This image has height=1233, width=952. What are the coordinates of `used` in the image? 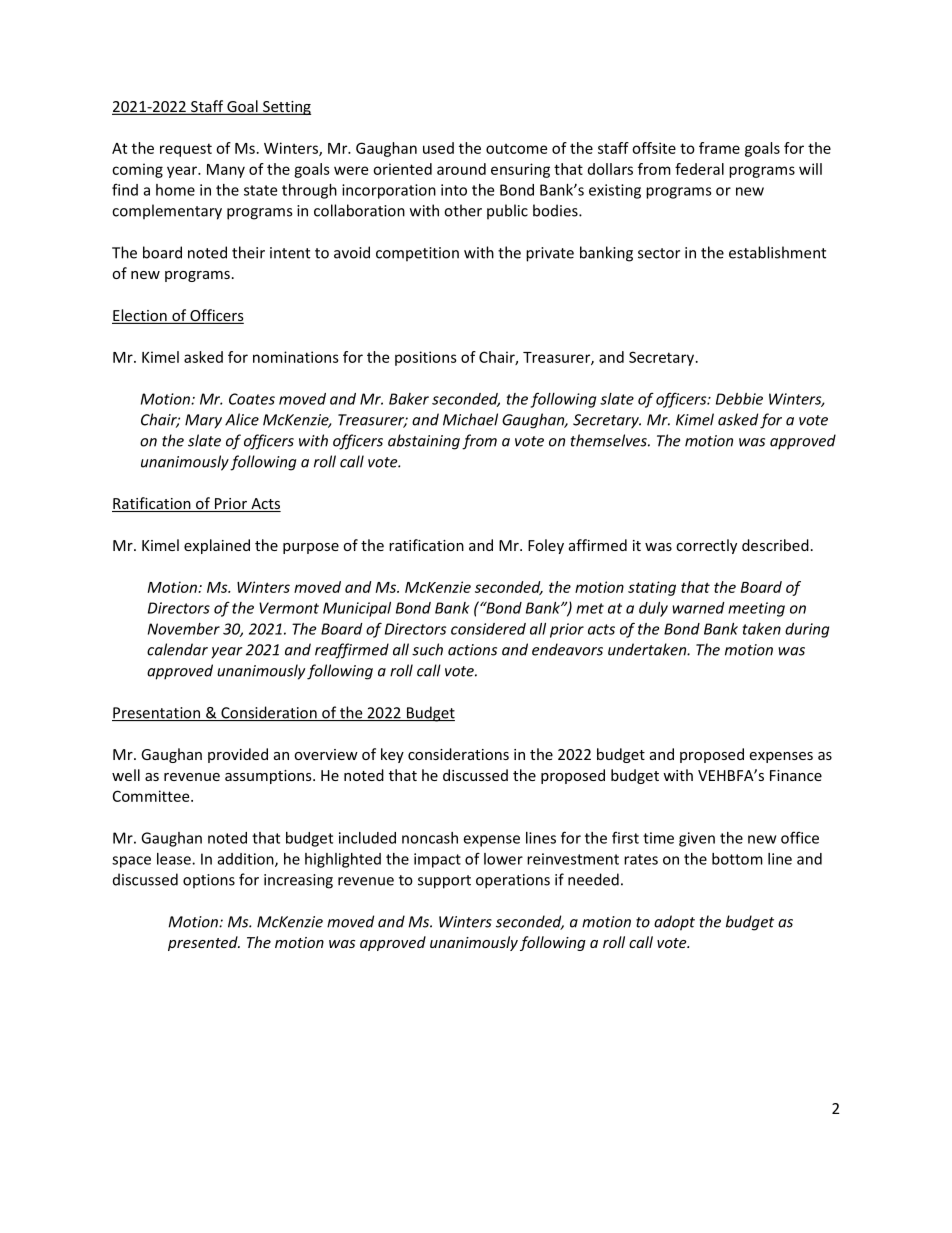 It's located at (438, 148).
